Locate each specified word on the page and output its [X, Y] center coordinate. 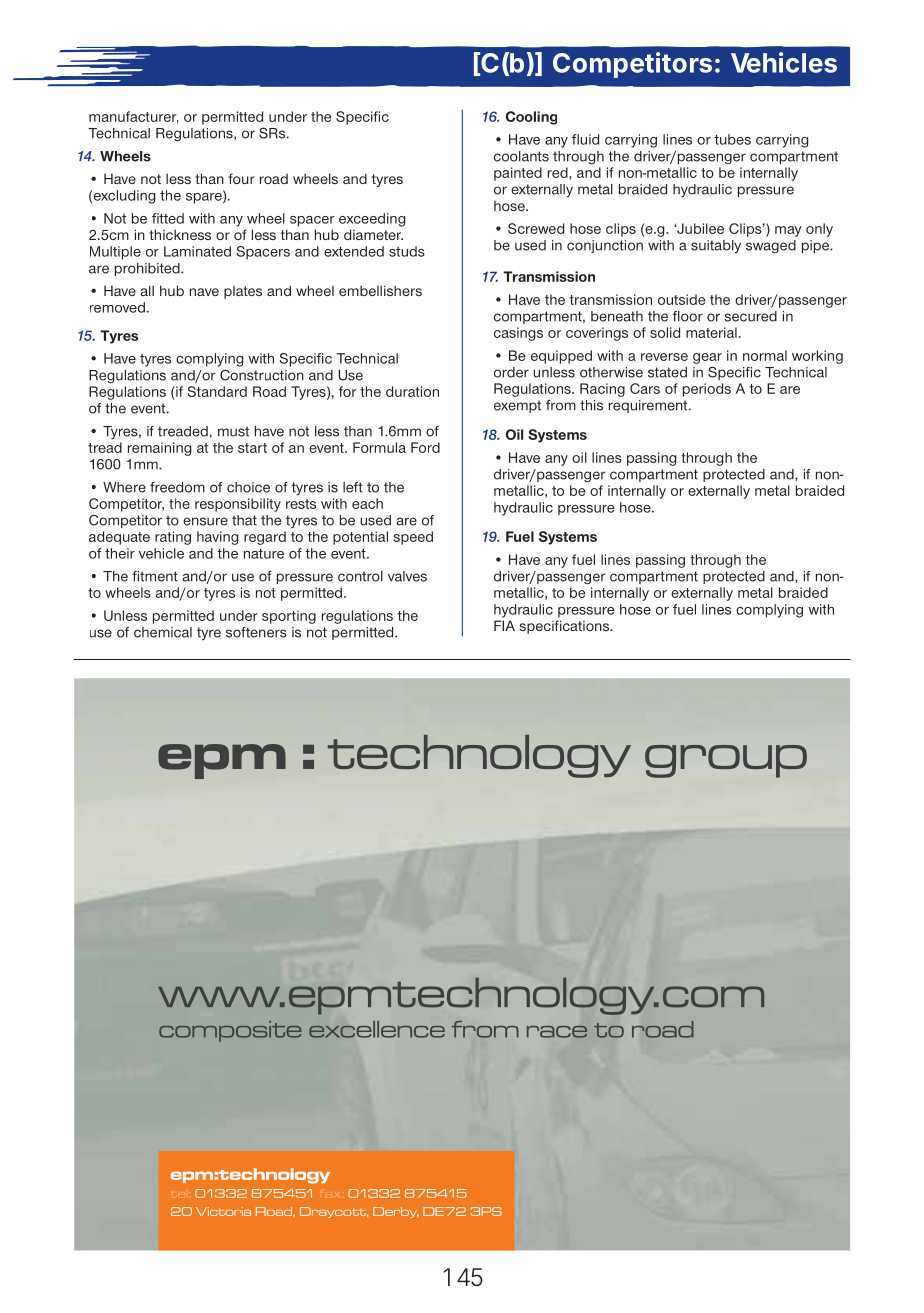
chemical [163, 632]
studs [407, 251]
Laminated [197, 251]
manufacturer [133, 117]
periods [707, 390]
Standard [217, 391]
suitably [716, 246]
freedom [177, 487]
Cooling [531, 118]
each [367, 503]
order [511, 372]
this [591, 405]
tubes [732, 139]
